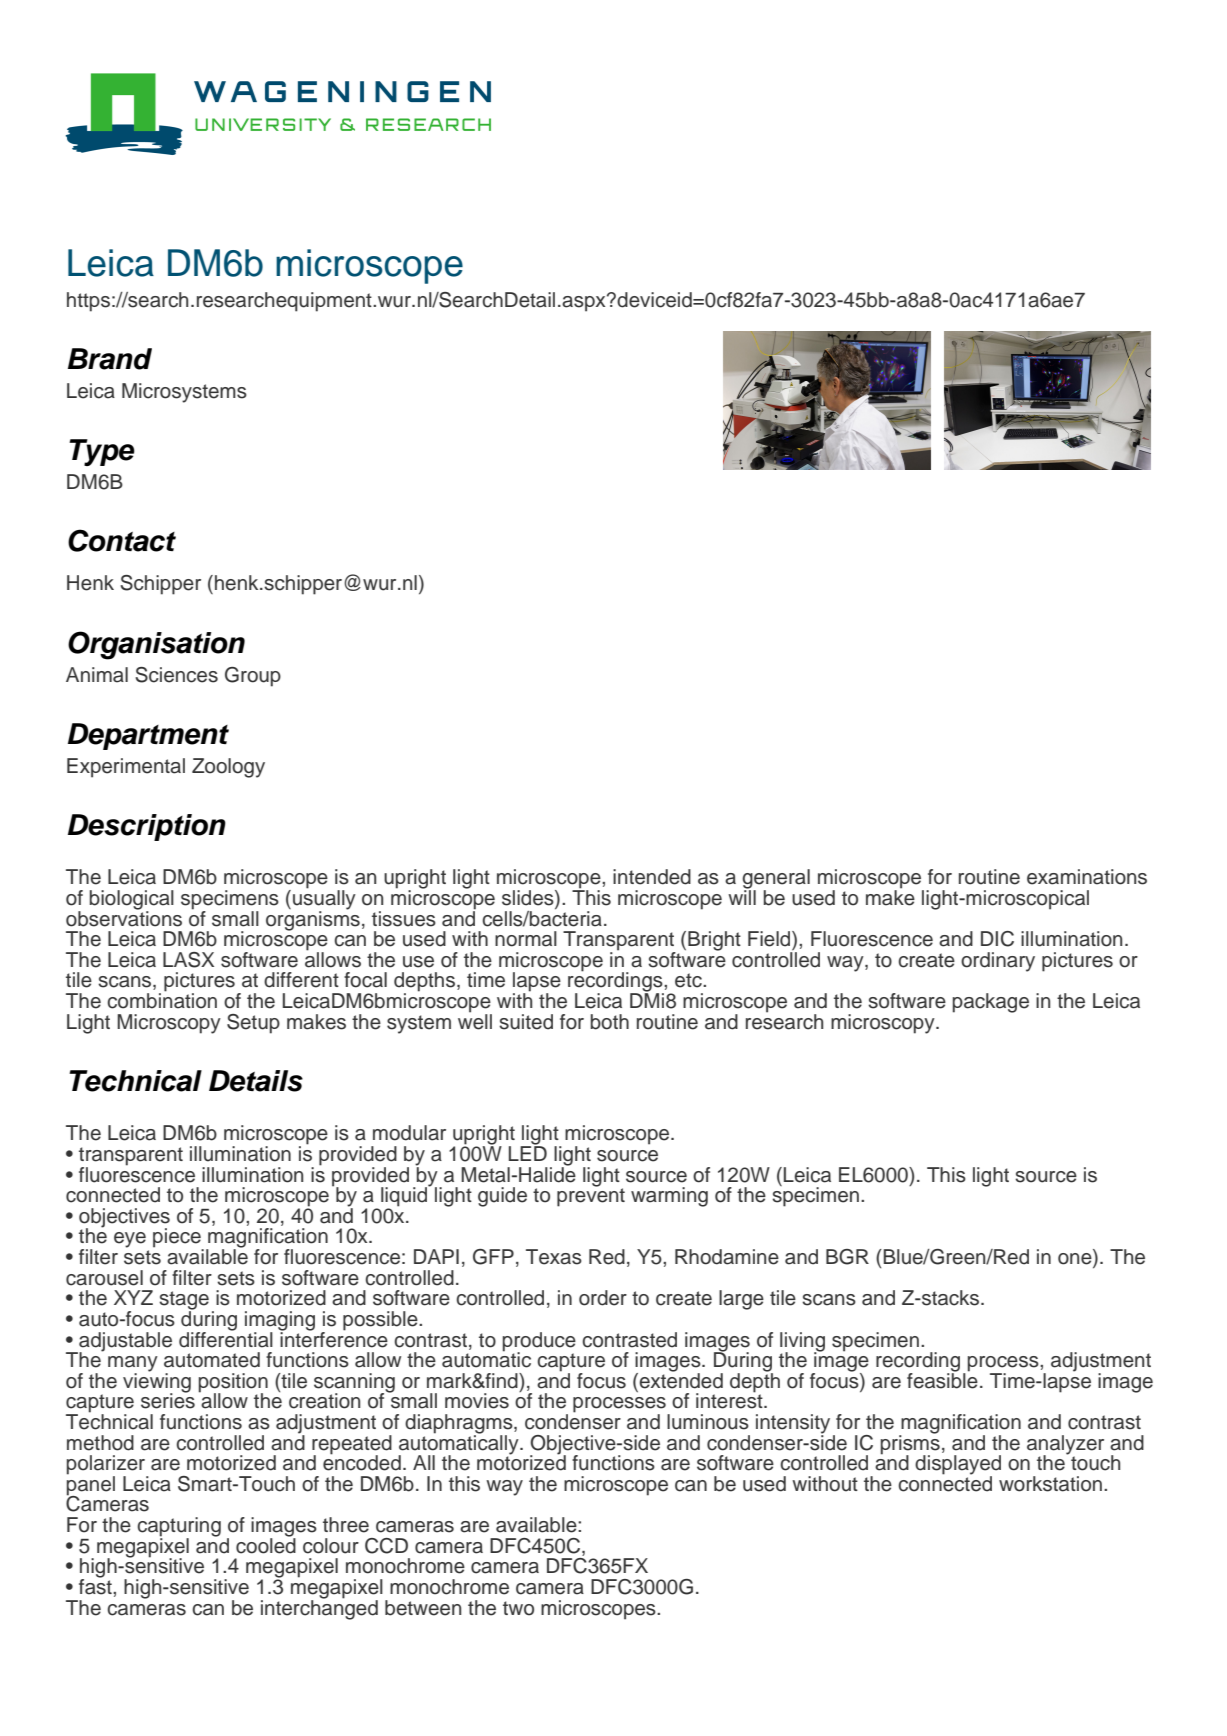 This screenshot has height=1736, width=1227. I want to click on both, so click(610, 1022).
